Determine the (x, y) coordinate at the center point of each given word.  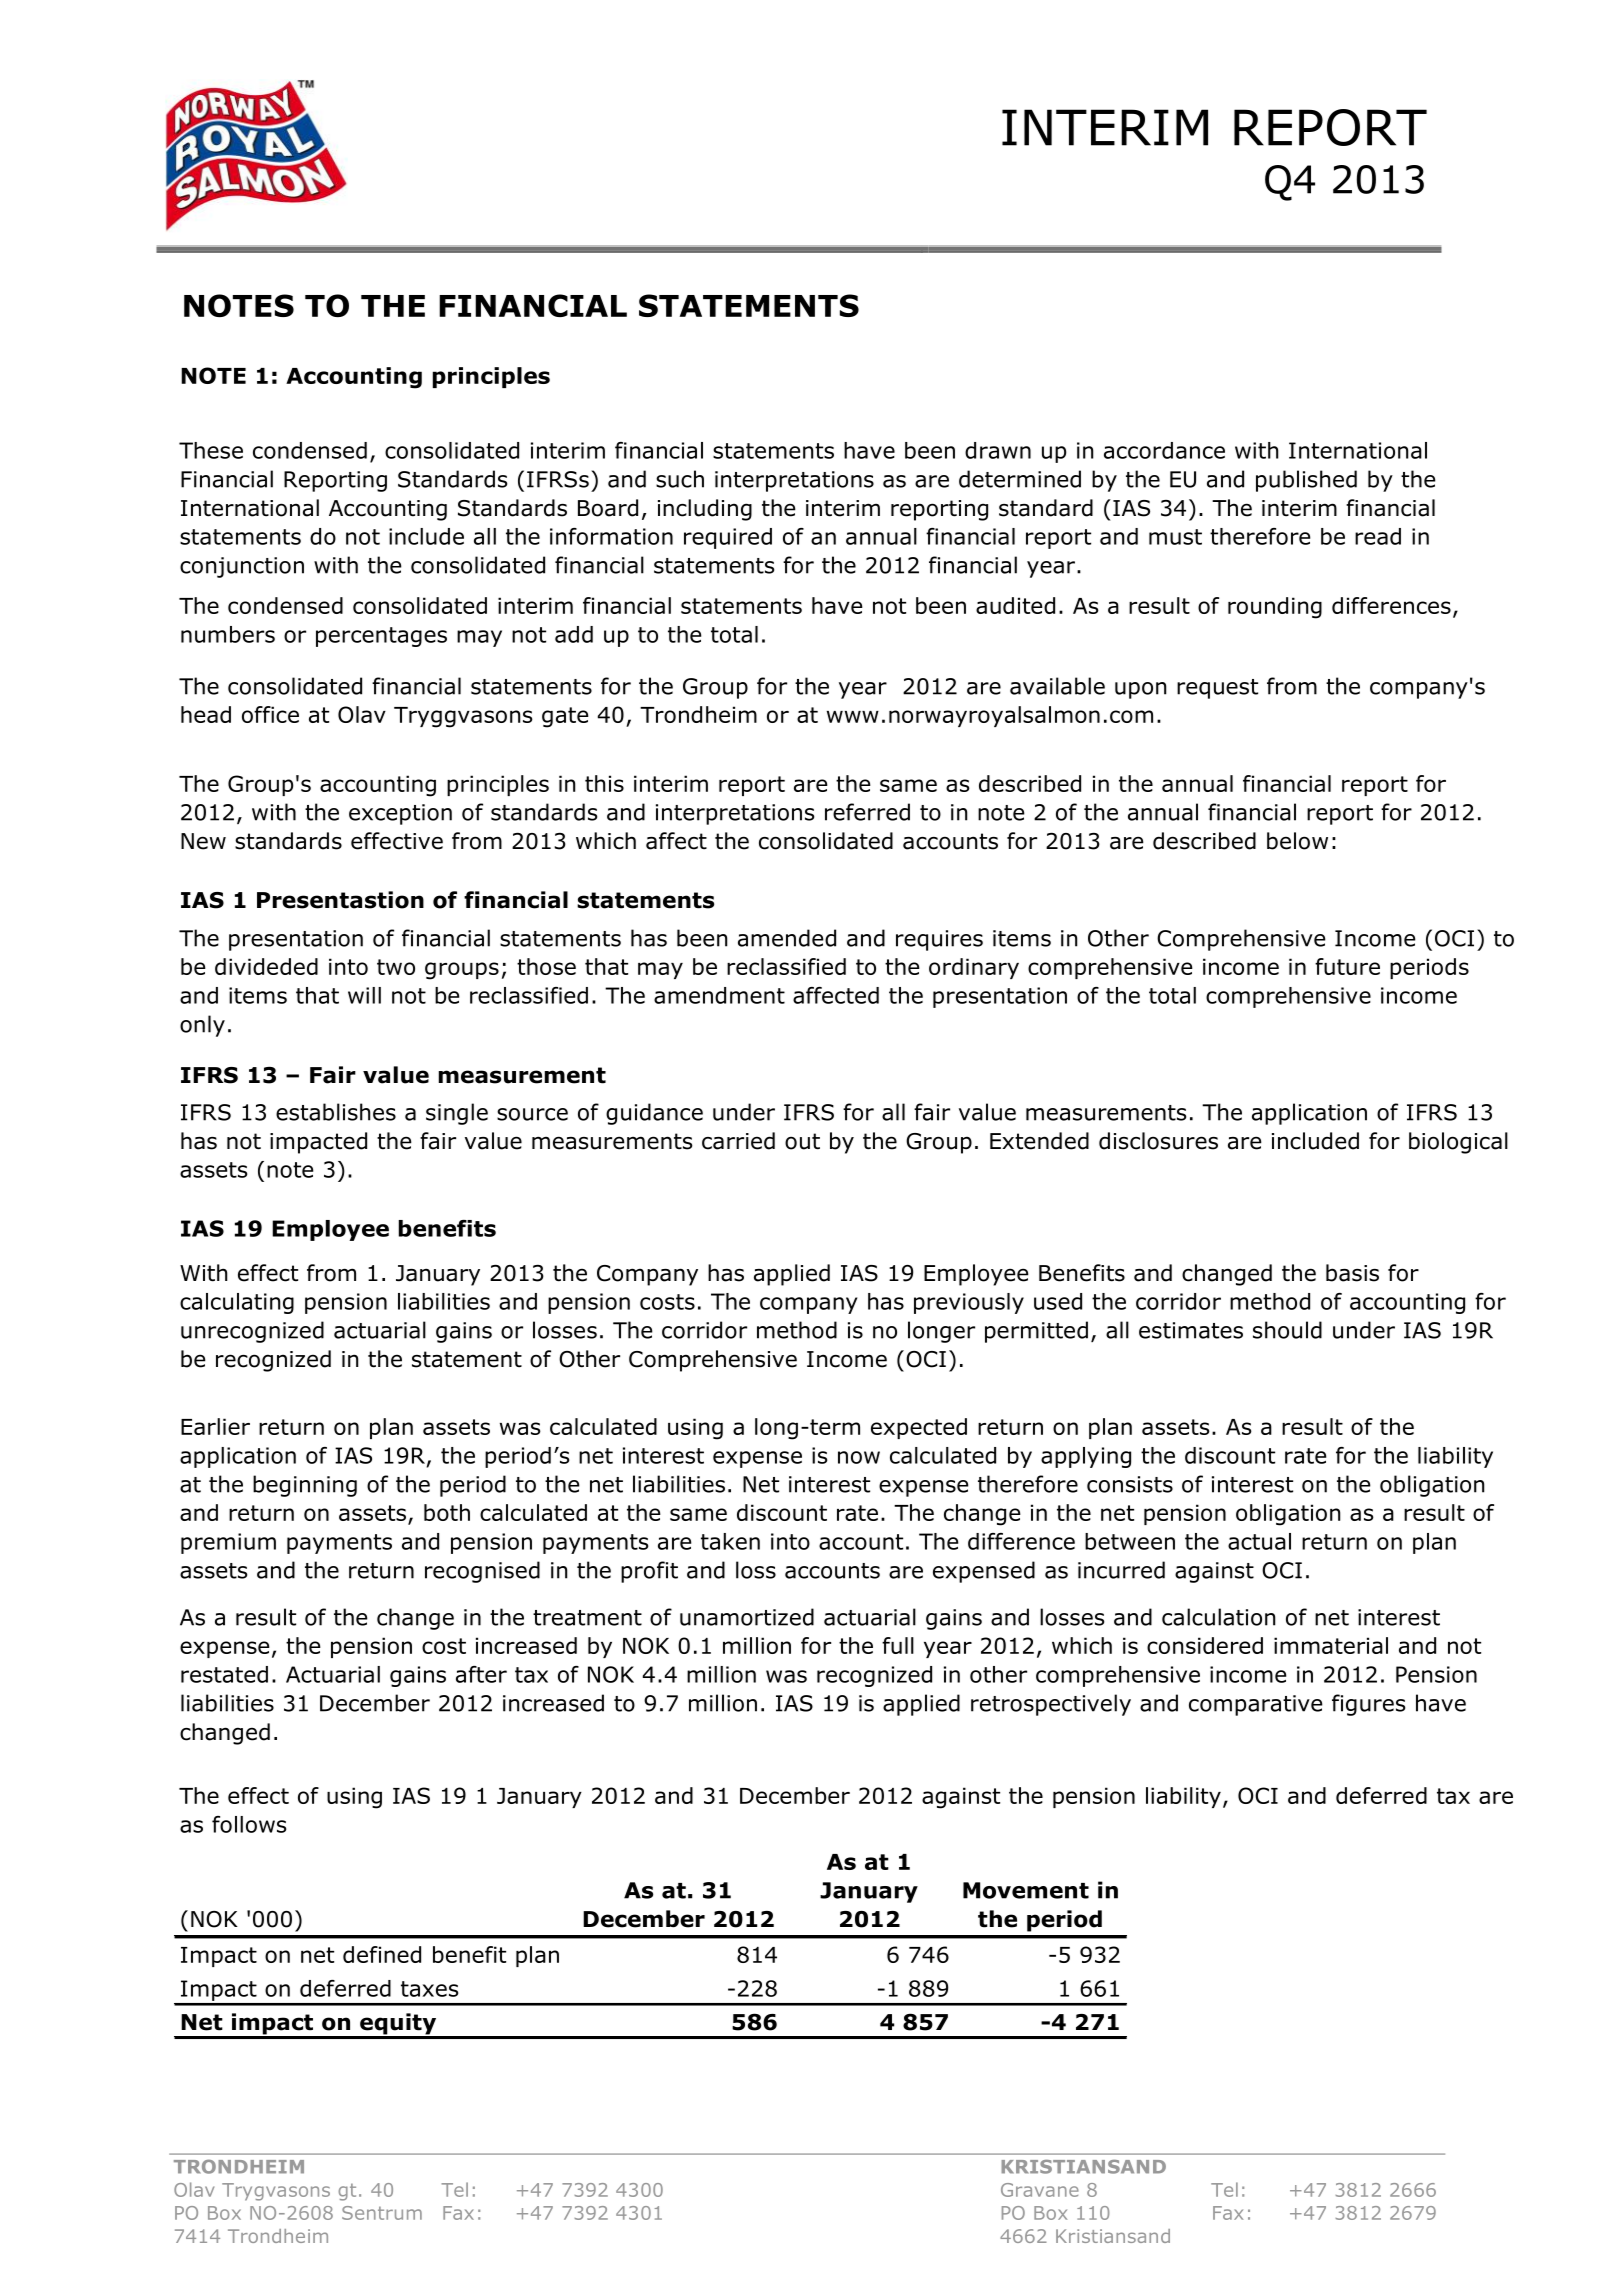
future (1347, 966)
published (1306, 481)
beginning (305, 1486)
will (364, 995)
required (728, 538)
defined (382, 1954)
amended (787, 938)
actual (1259, 1541)
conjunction (242, 567)
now (859, 1457)
